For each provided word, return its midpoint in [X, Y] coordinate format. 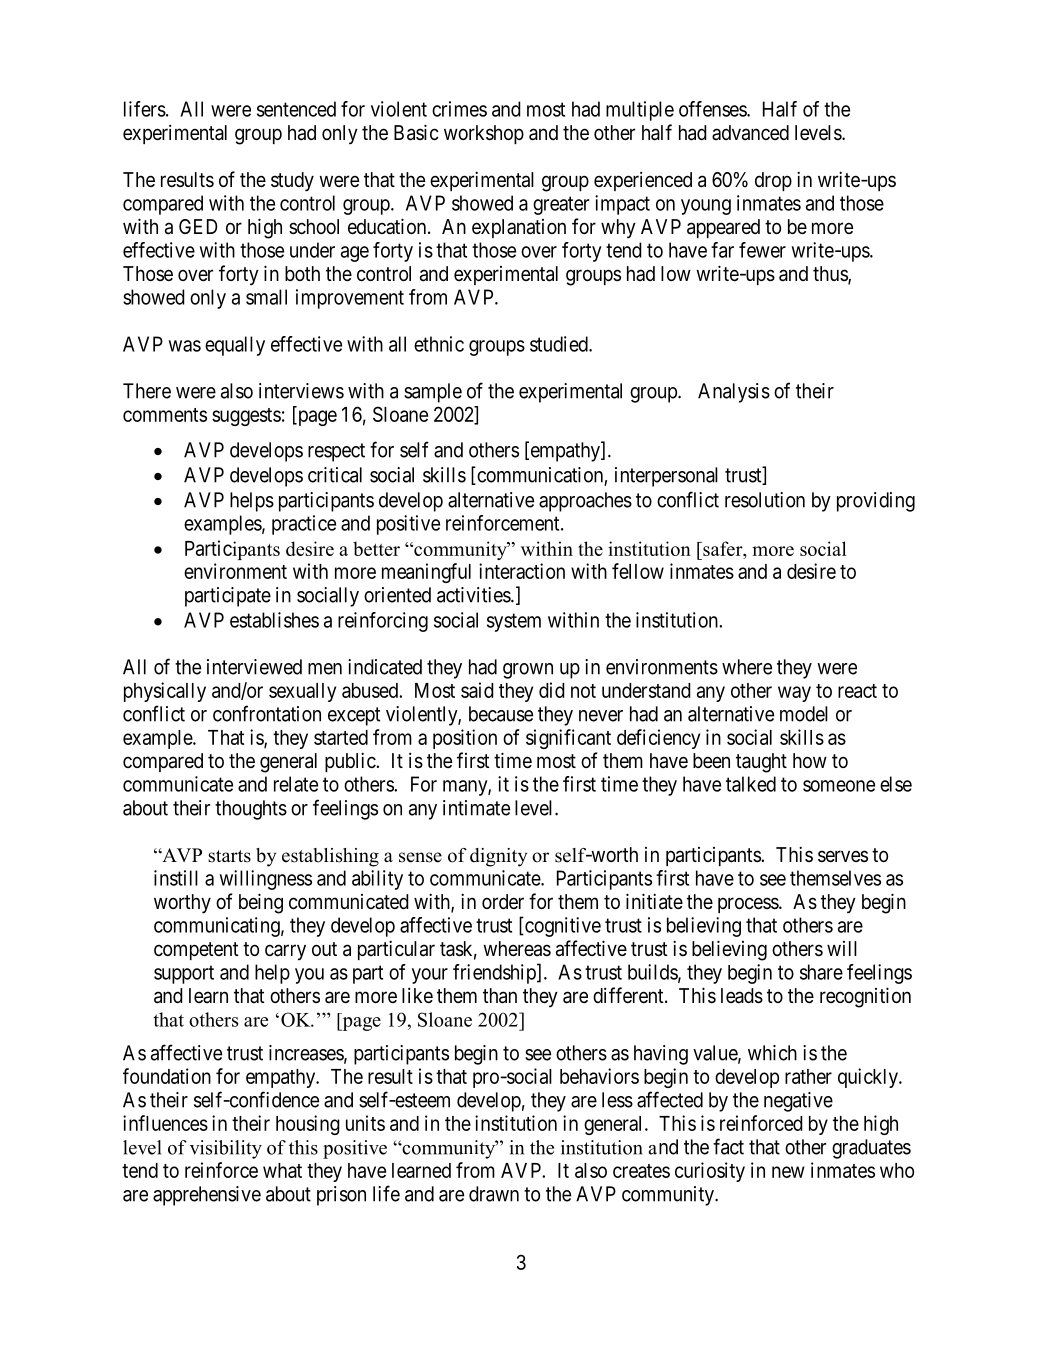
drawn [494, 1194]
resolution [765, 500]
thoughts [251, 810]
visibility [226, 1149]
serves [843, 856]
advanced [750, 133]
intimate [476, 808]
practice [304, 525]
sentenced [296, 109]
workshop [484, 134]
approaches [585, 502]
